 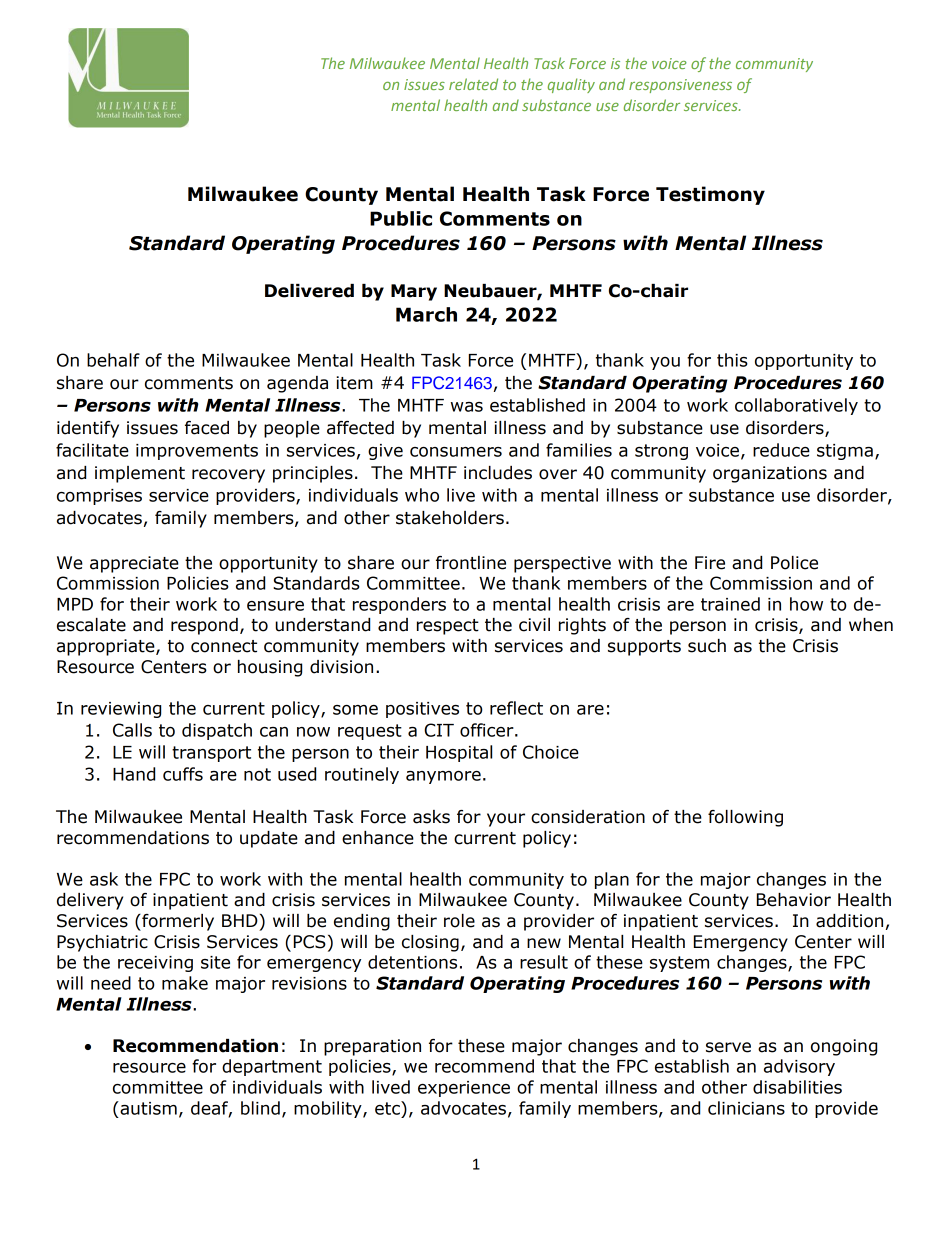 What do you see at coordinates (680, 86) in the screenshot?
I see `responsiveness` at bounding box center [680, 86].
